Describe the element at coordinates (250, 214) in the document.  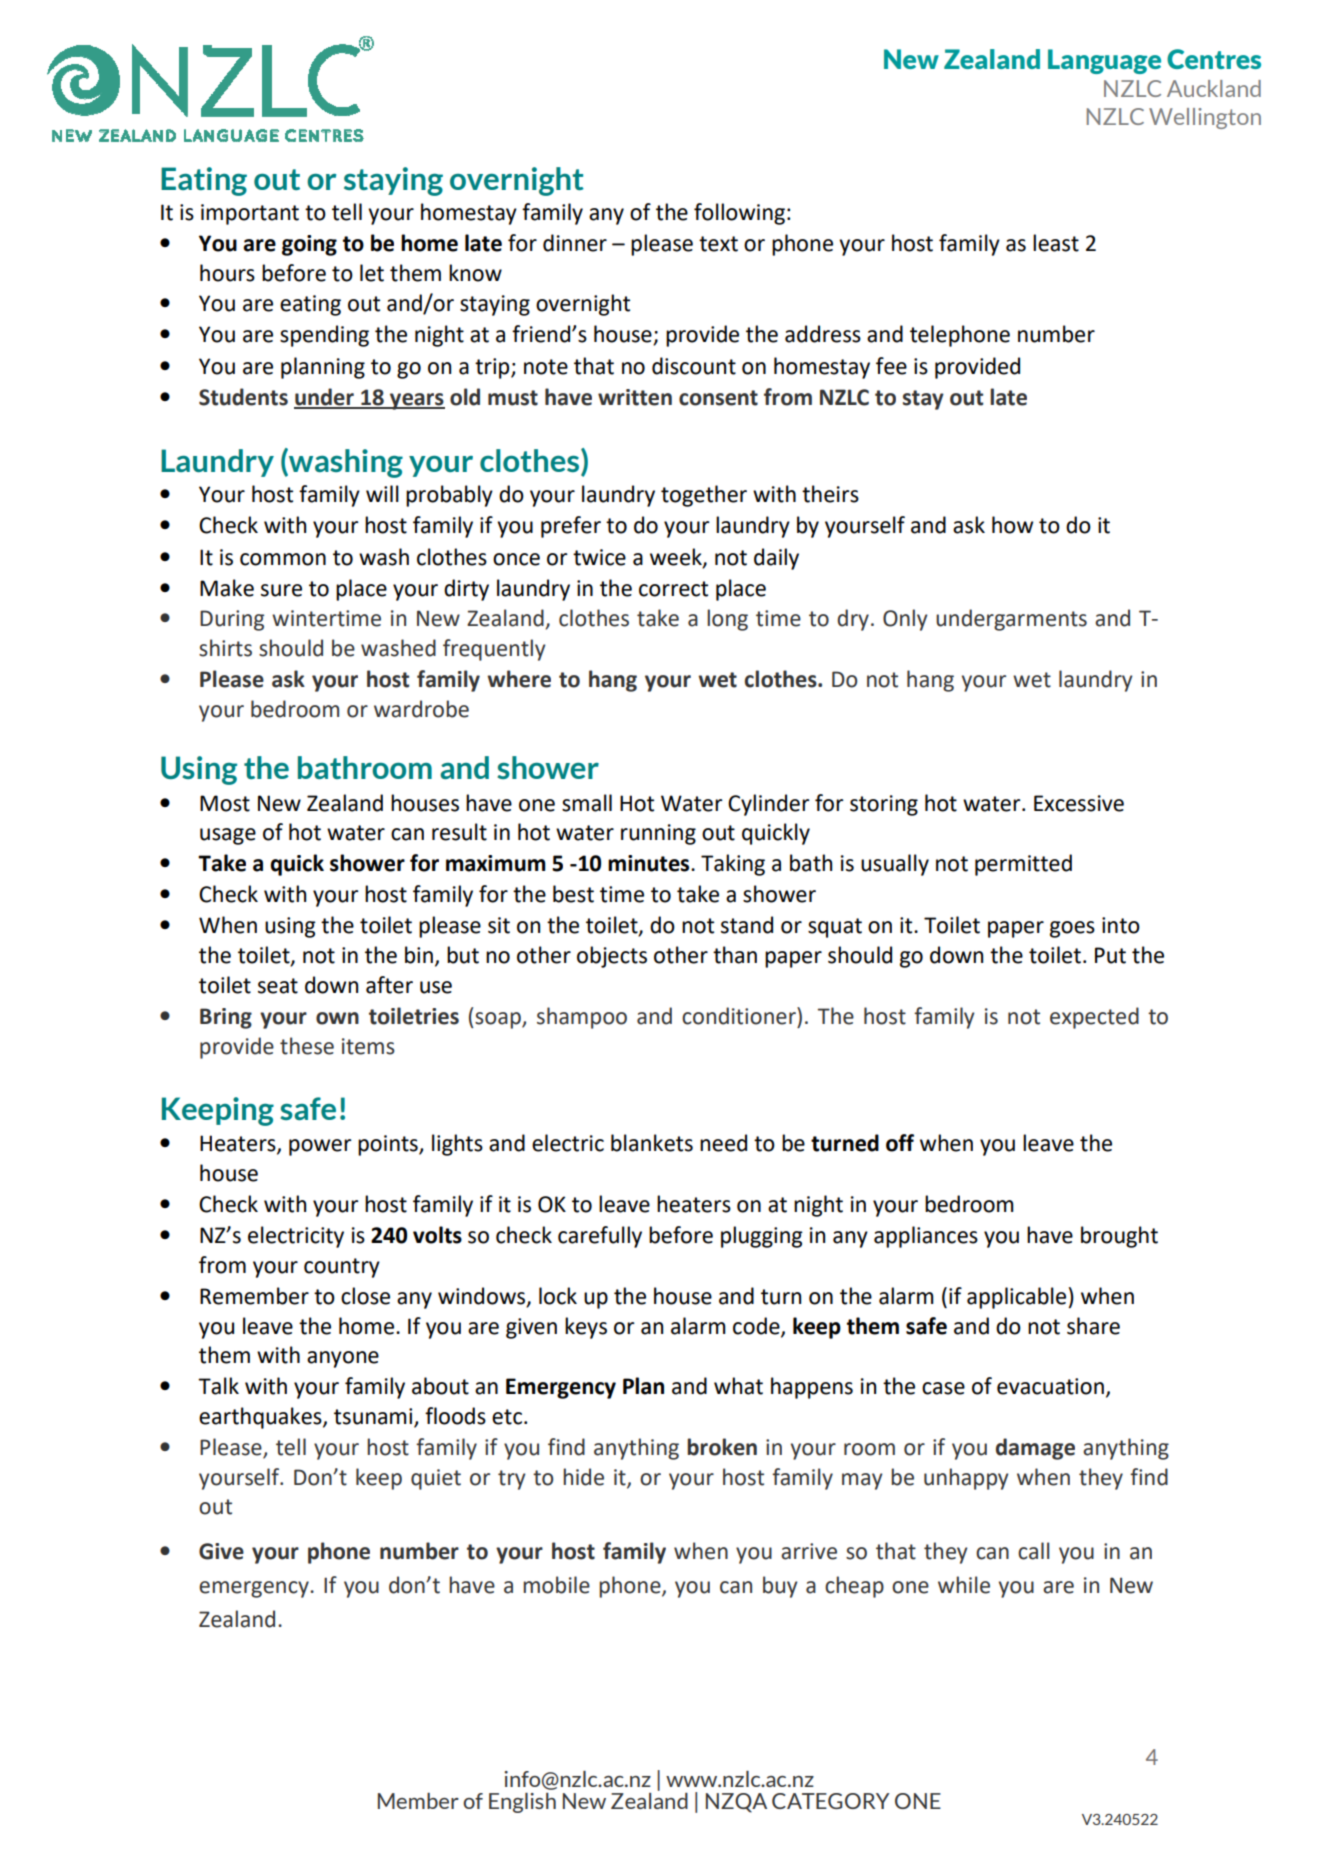
I see `important` at that location.
